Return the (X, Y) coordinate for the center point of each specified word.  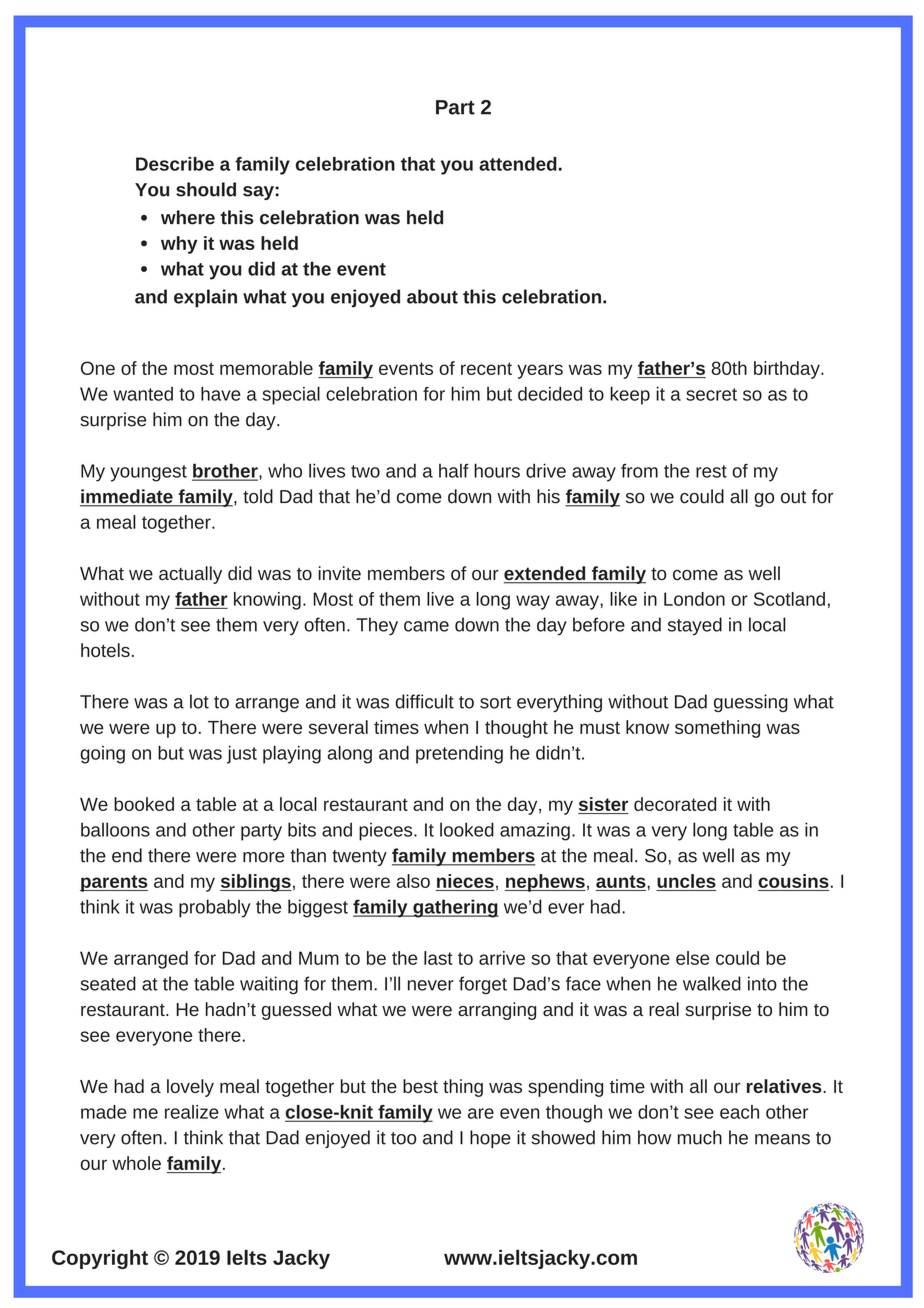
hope (490, 1139)
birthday (788, 370)
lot (199, 701)
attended (518, 164)
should (206, 189)
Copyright (100, 1259)
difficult (425, 701)
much (700, 1137)
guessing (751, 703)
